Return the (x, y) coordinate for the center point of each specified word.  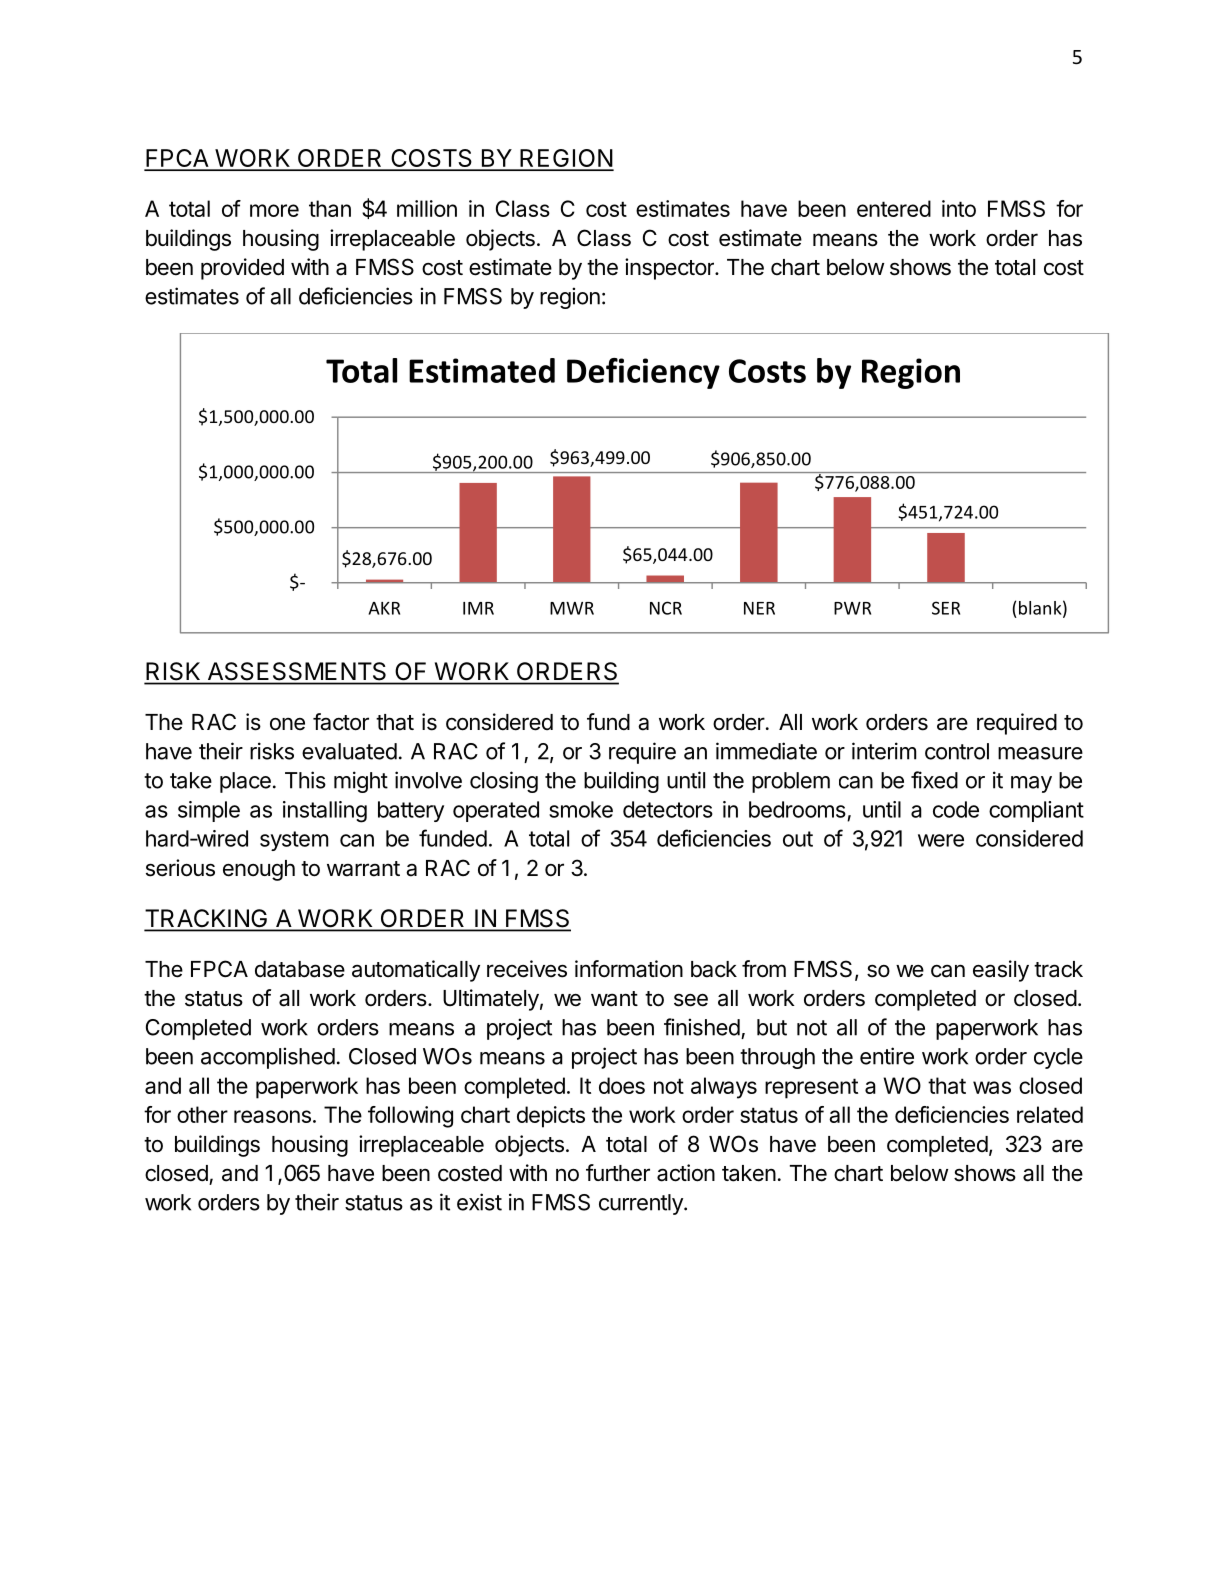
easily (1001, 971)
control (957, 751)
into (959, 208)
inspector (670, 269)
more (274, 210)
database (300, 969)
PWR (852, 608)
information (629, 969)
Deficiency (643, 373)
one (287, 724)
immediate (766, 751)
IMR (478, 608)
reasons (272, 1116)
